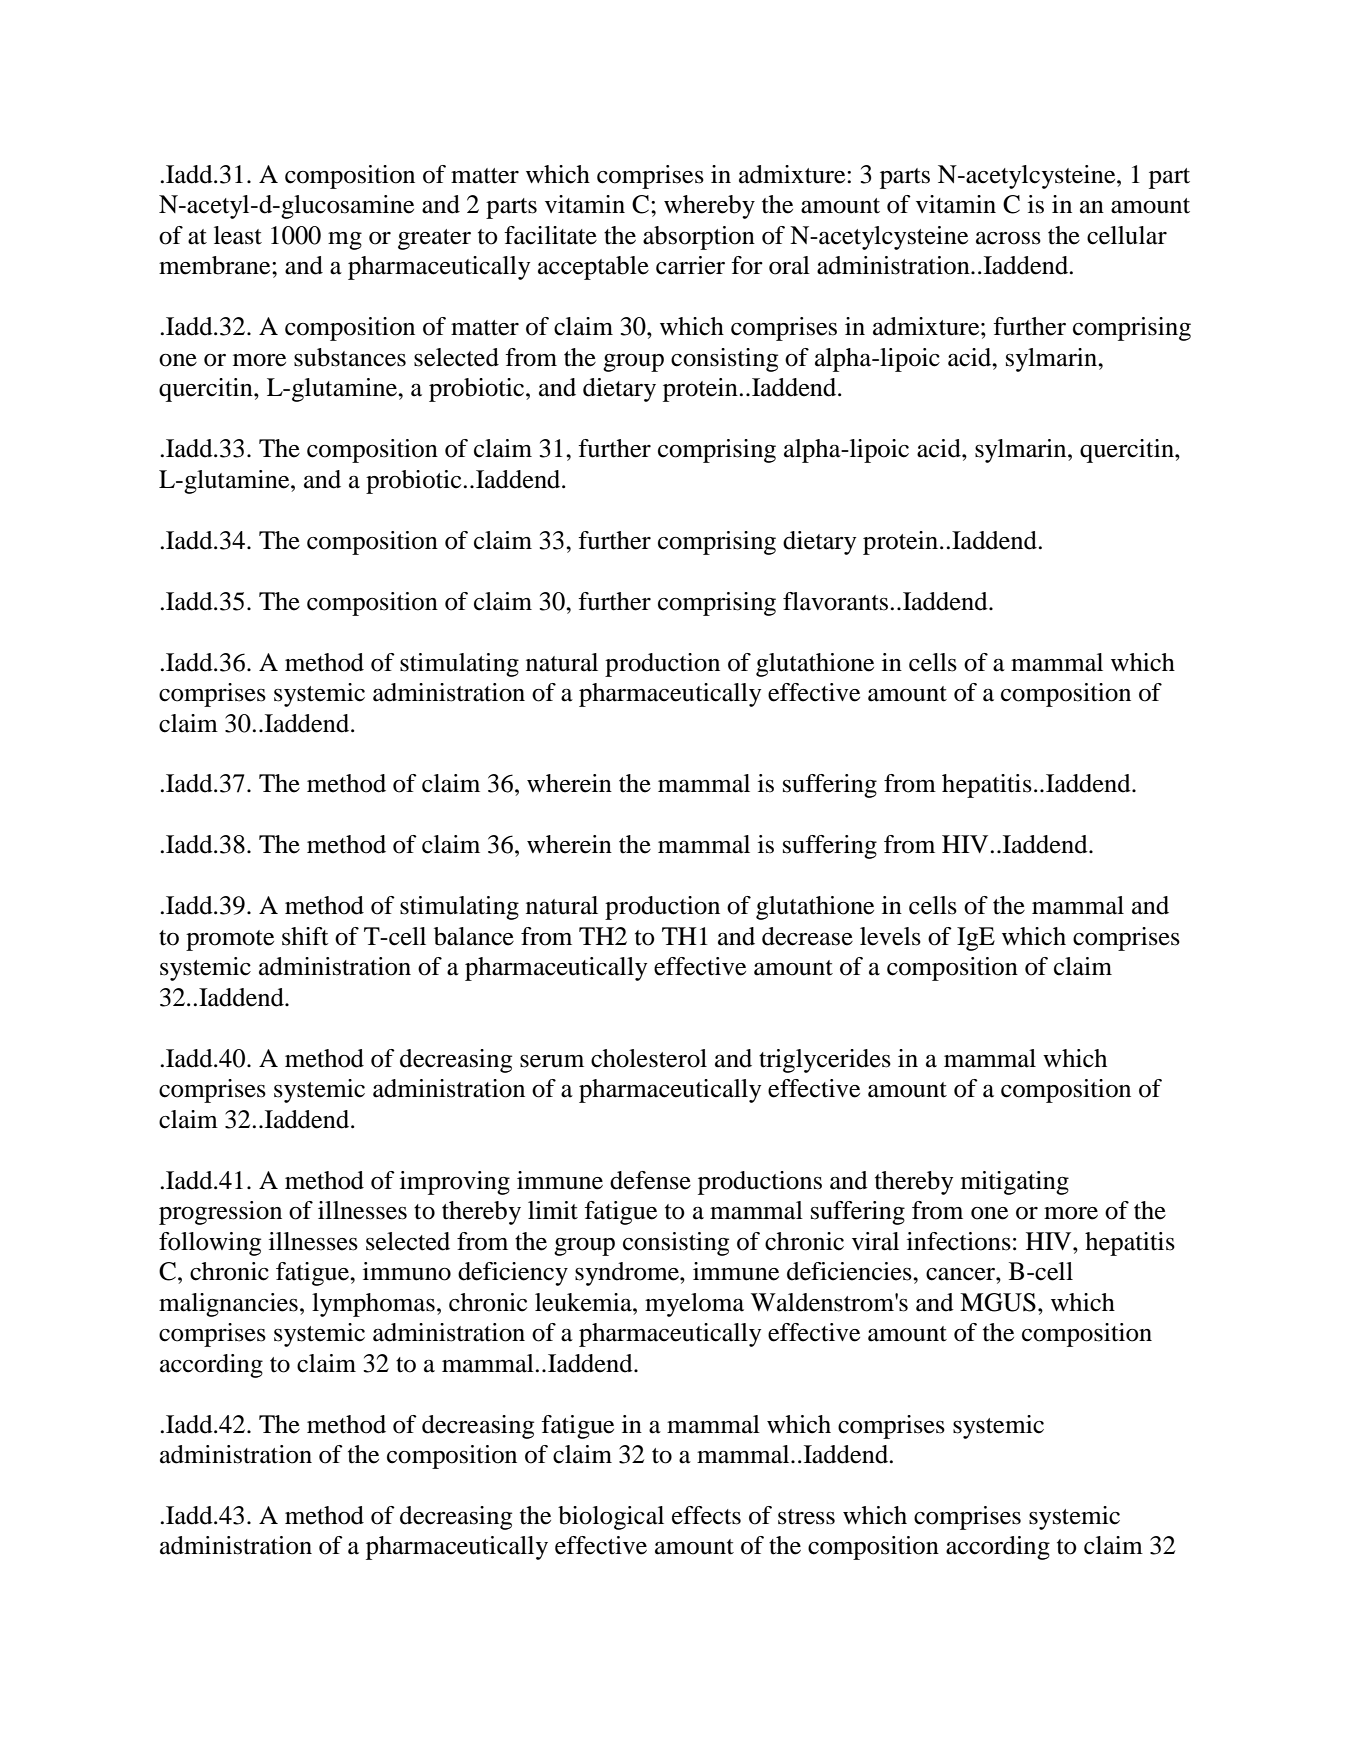 Image resolution: width=1352 pixels, height=1749 pixels. Describe the element at coordinates (593, 268) in the page. I see `acceptable` at that location.
